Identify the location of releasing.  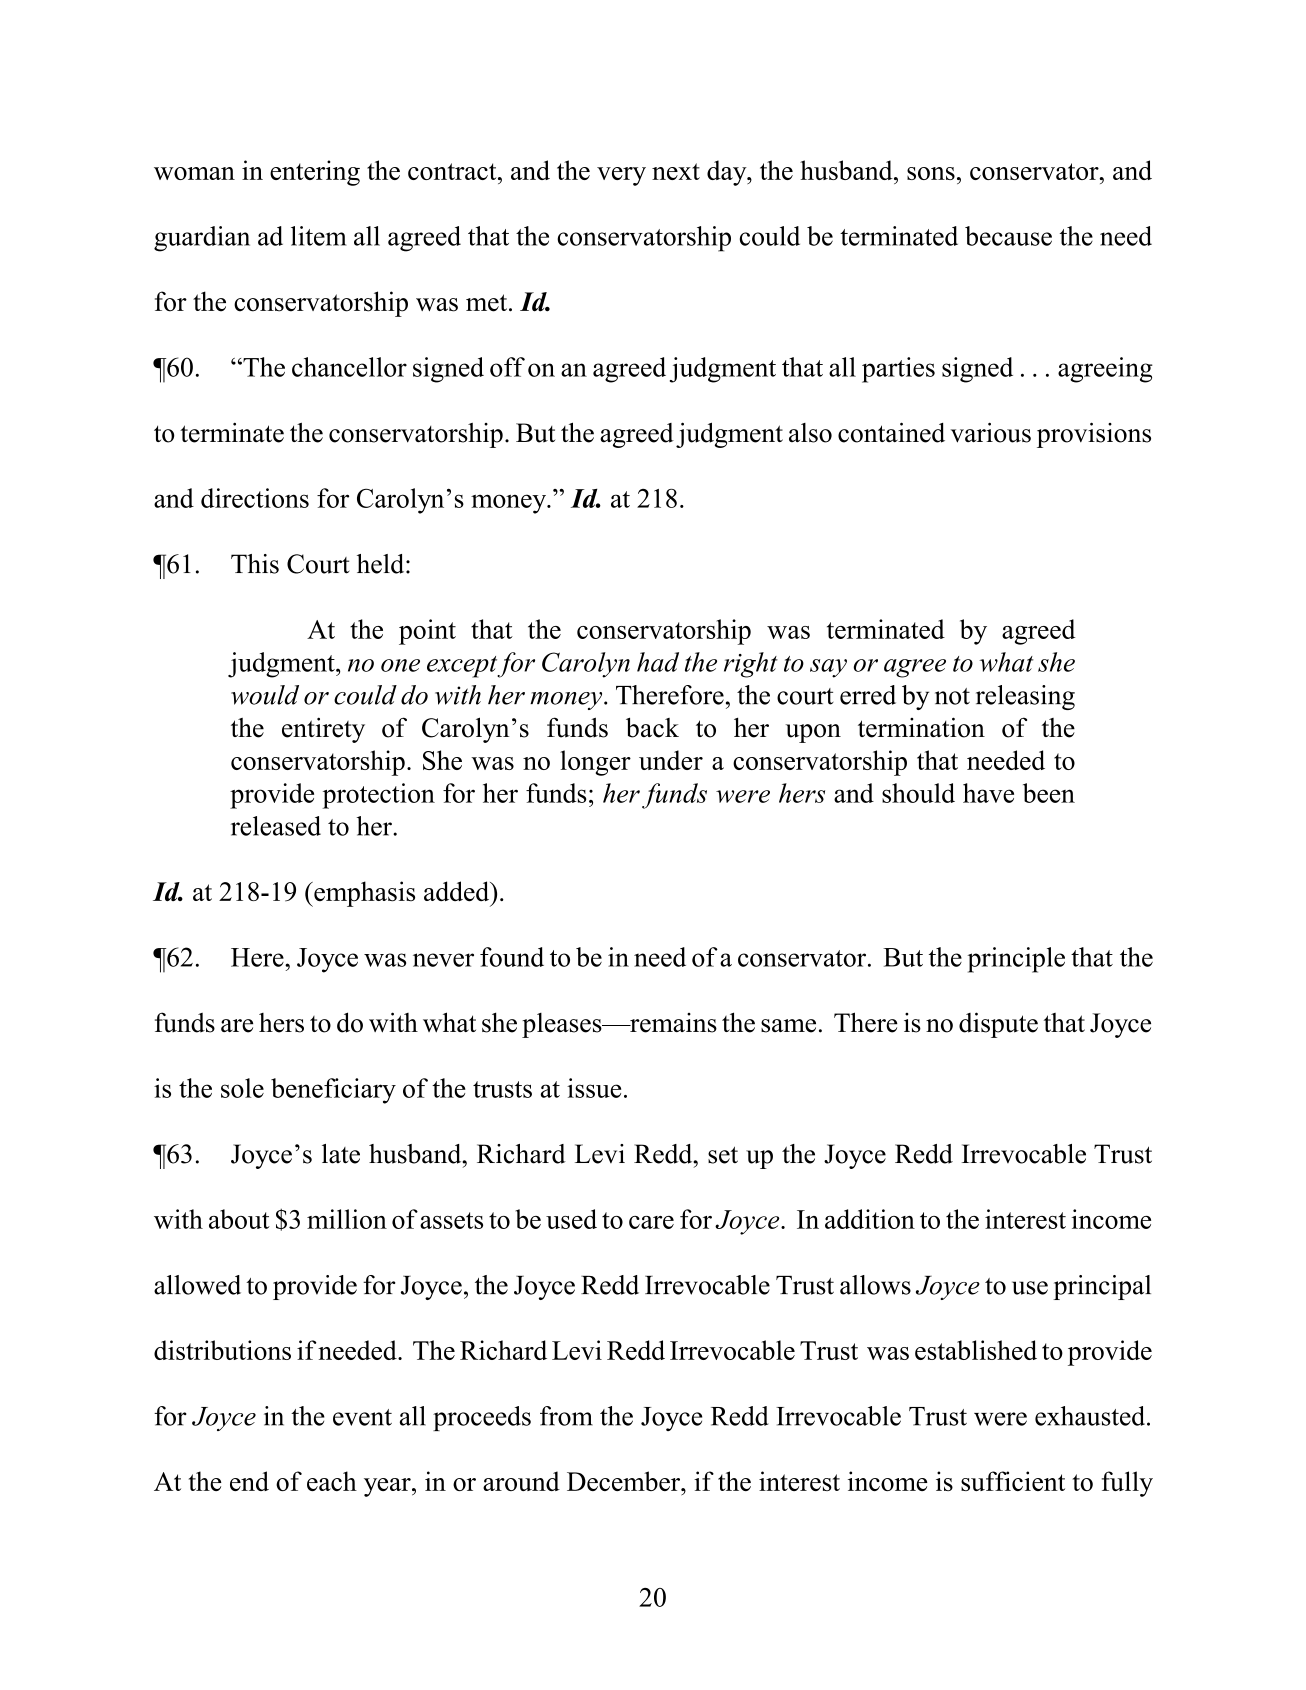
(1025, 697).
